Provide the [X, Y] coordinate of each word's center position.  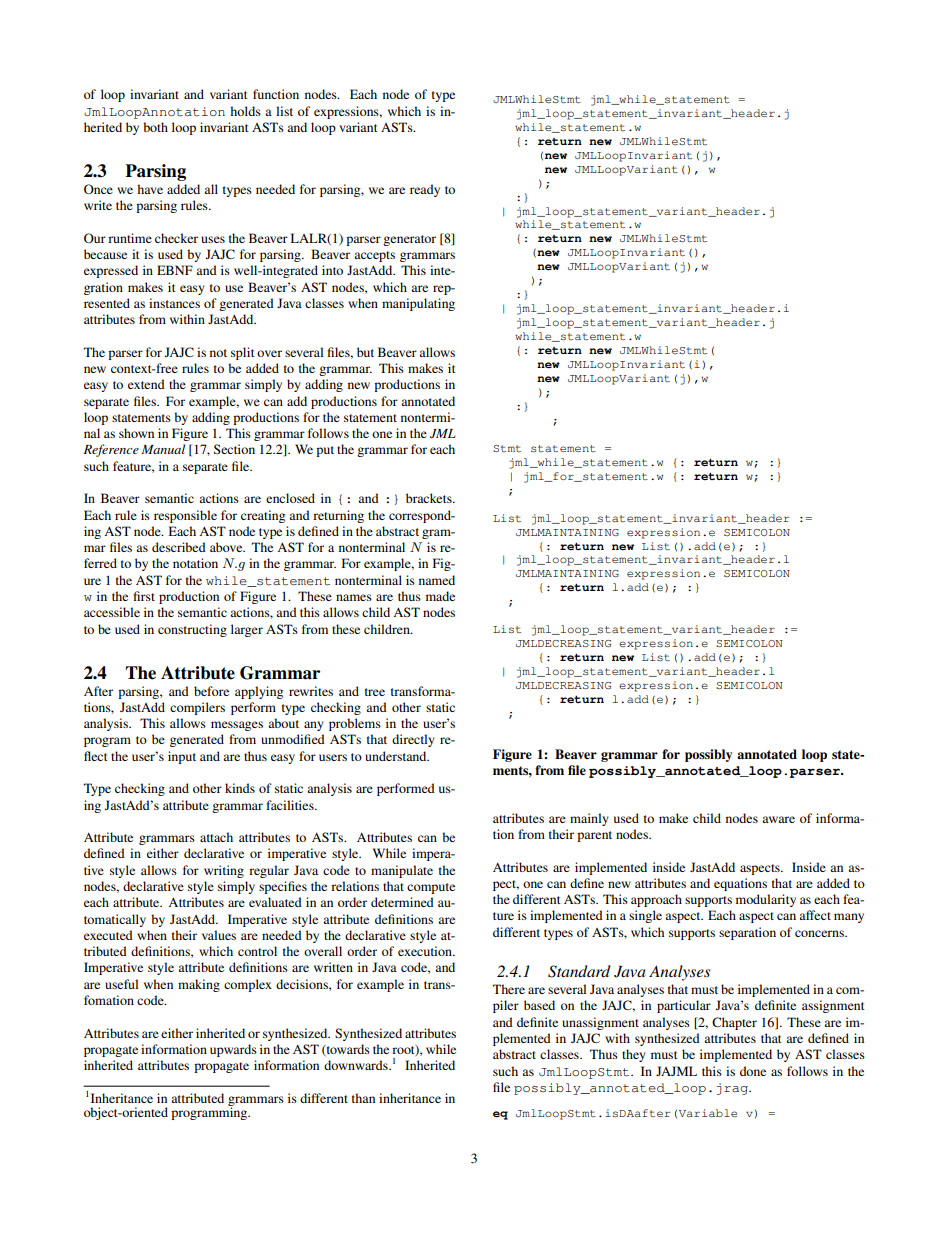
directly [413, 740]
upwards [233, 1050]
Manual [163, 449]
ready [425, 190]
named [437, 580]
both [155, 127]
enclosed [290, 498]
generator [409, 240]
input [182, 757]
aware [778, 819]
